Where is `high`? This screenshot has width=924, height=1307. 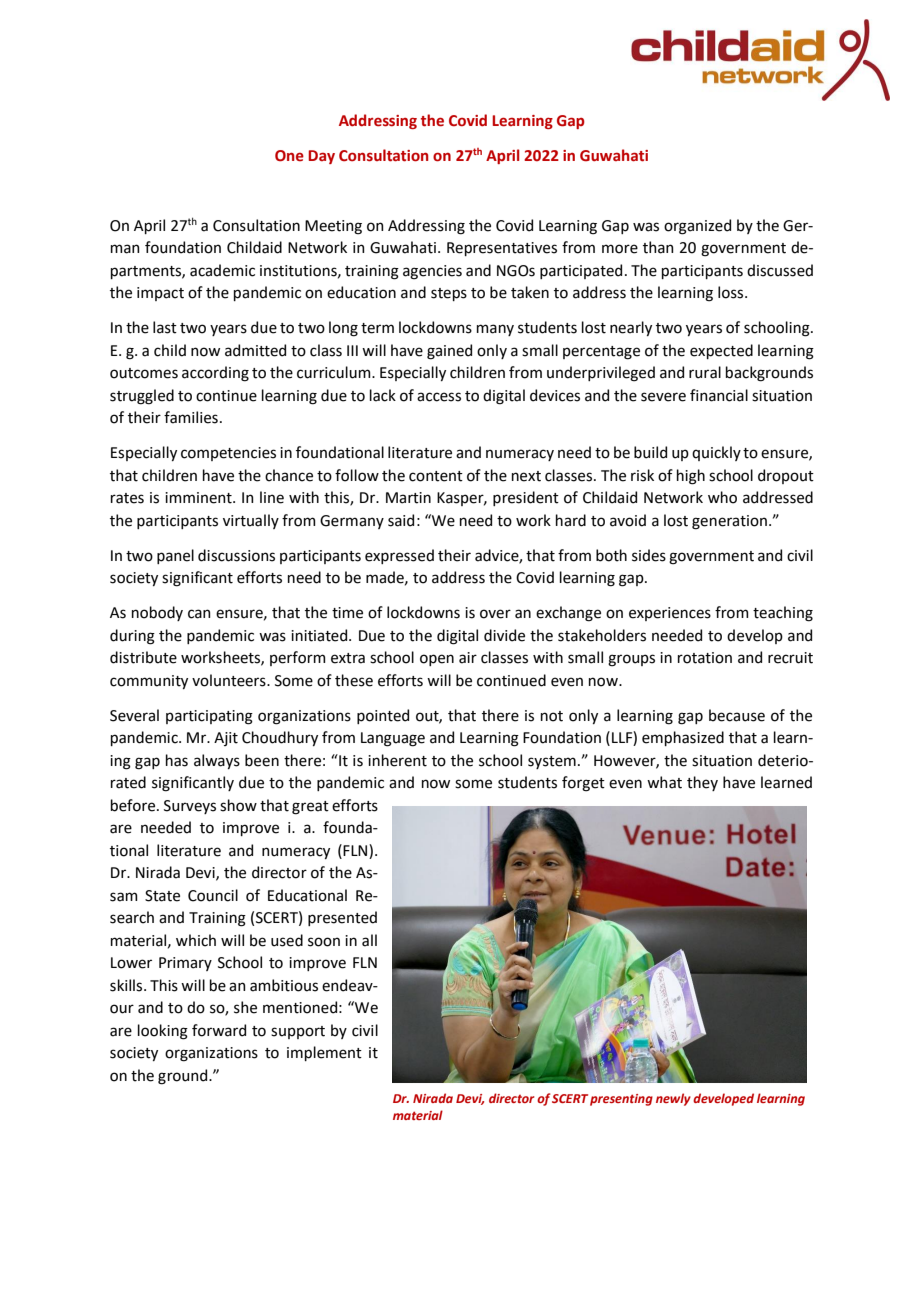
high is located at coordinates (691, 477).
